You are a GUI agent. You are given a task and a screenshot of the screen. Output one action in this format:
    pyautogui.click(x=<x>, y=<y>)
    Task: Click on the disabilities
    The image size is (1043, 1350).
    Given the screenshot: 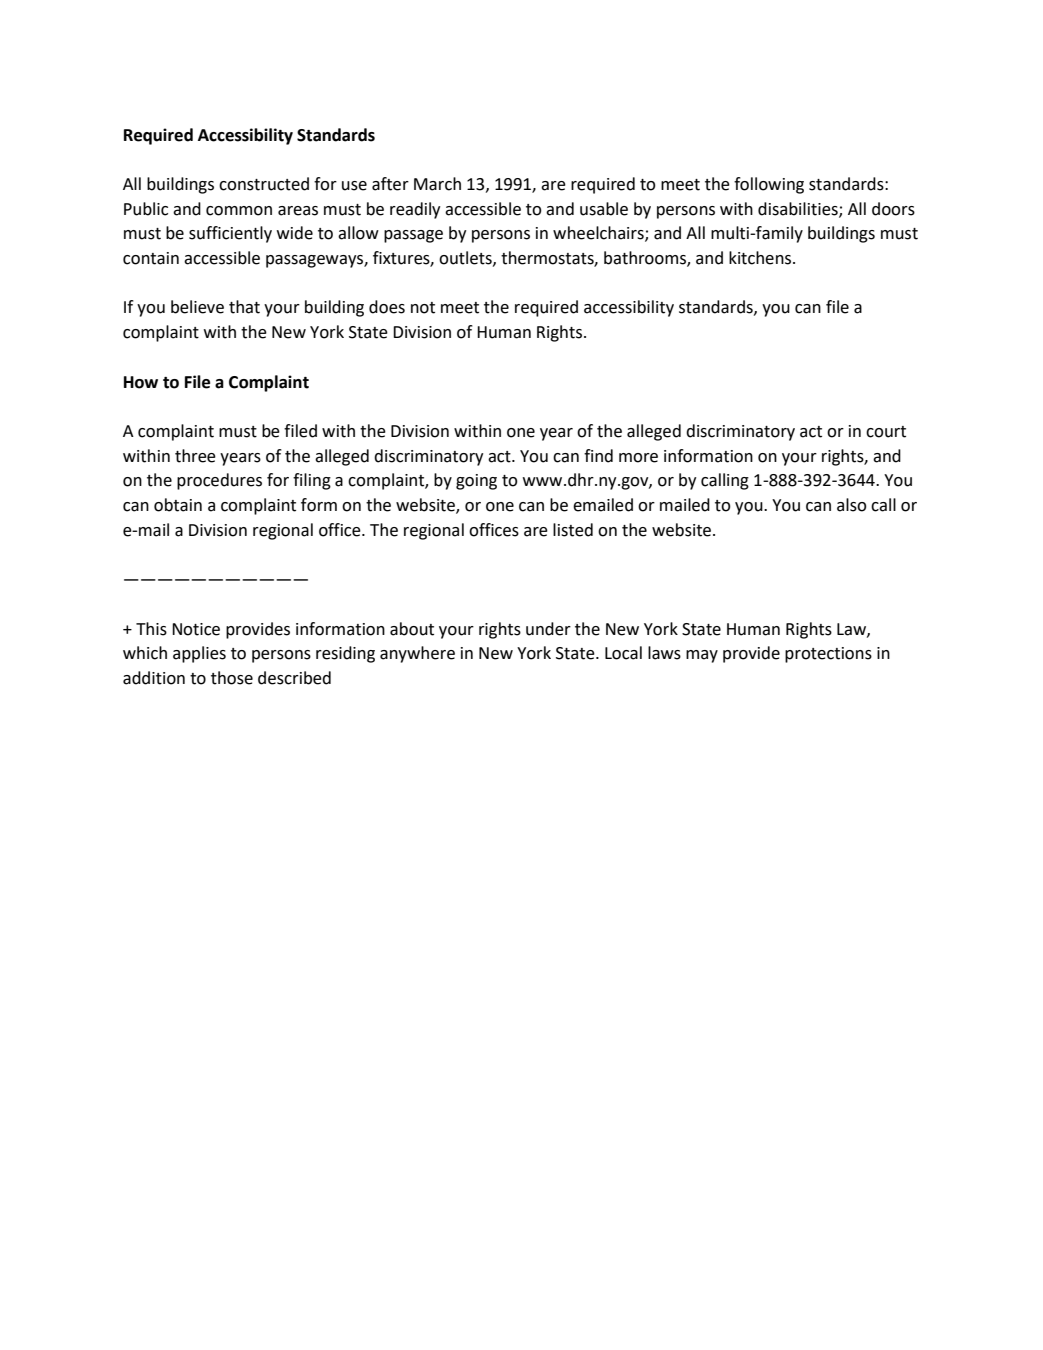 What is the action you would take?
    pyautogui.click(x=799, y=209)
